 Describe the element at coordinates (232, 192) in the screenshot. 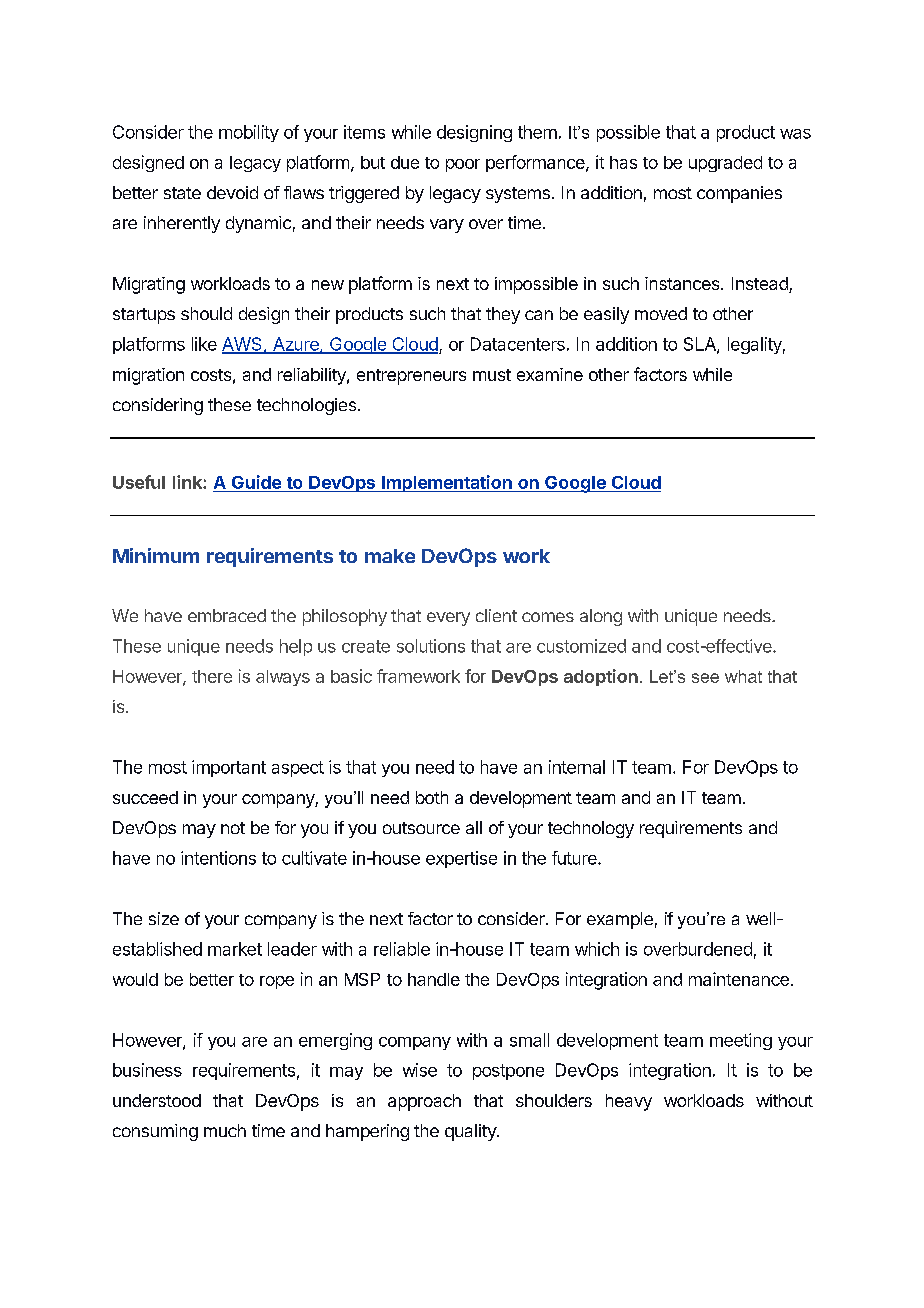

I see `devoid` at that location.
